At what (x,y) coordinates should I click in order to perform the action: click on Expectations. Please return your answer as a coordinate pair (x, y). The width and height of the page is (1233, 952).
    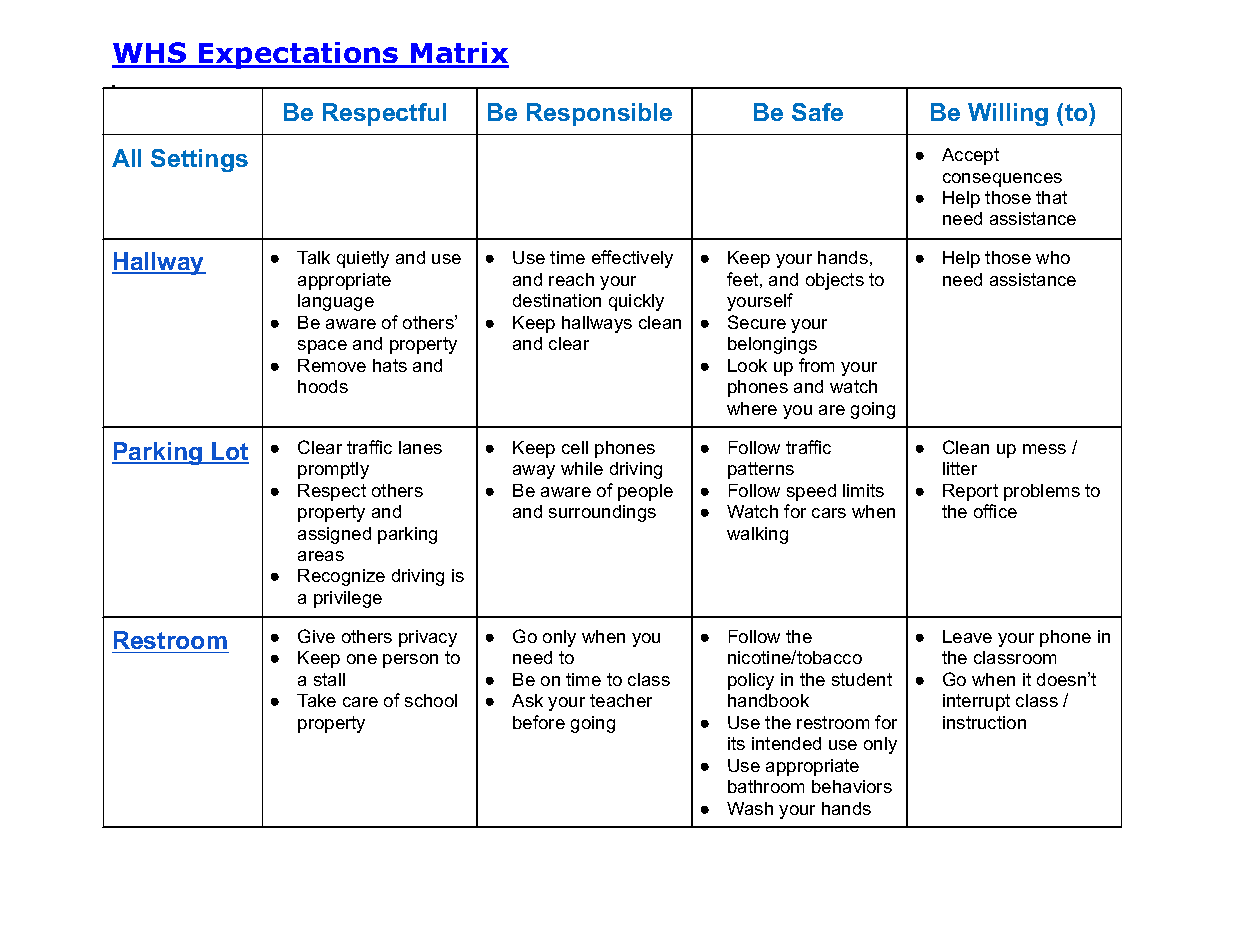
    Looking at the image, I should click on (298, 55).
